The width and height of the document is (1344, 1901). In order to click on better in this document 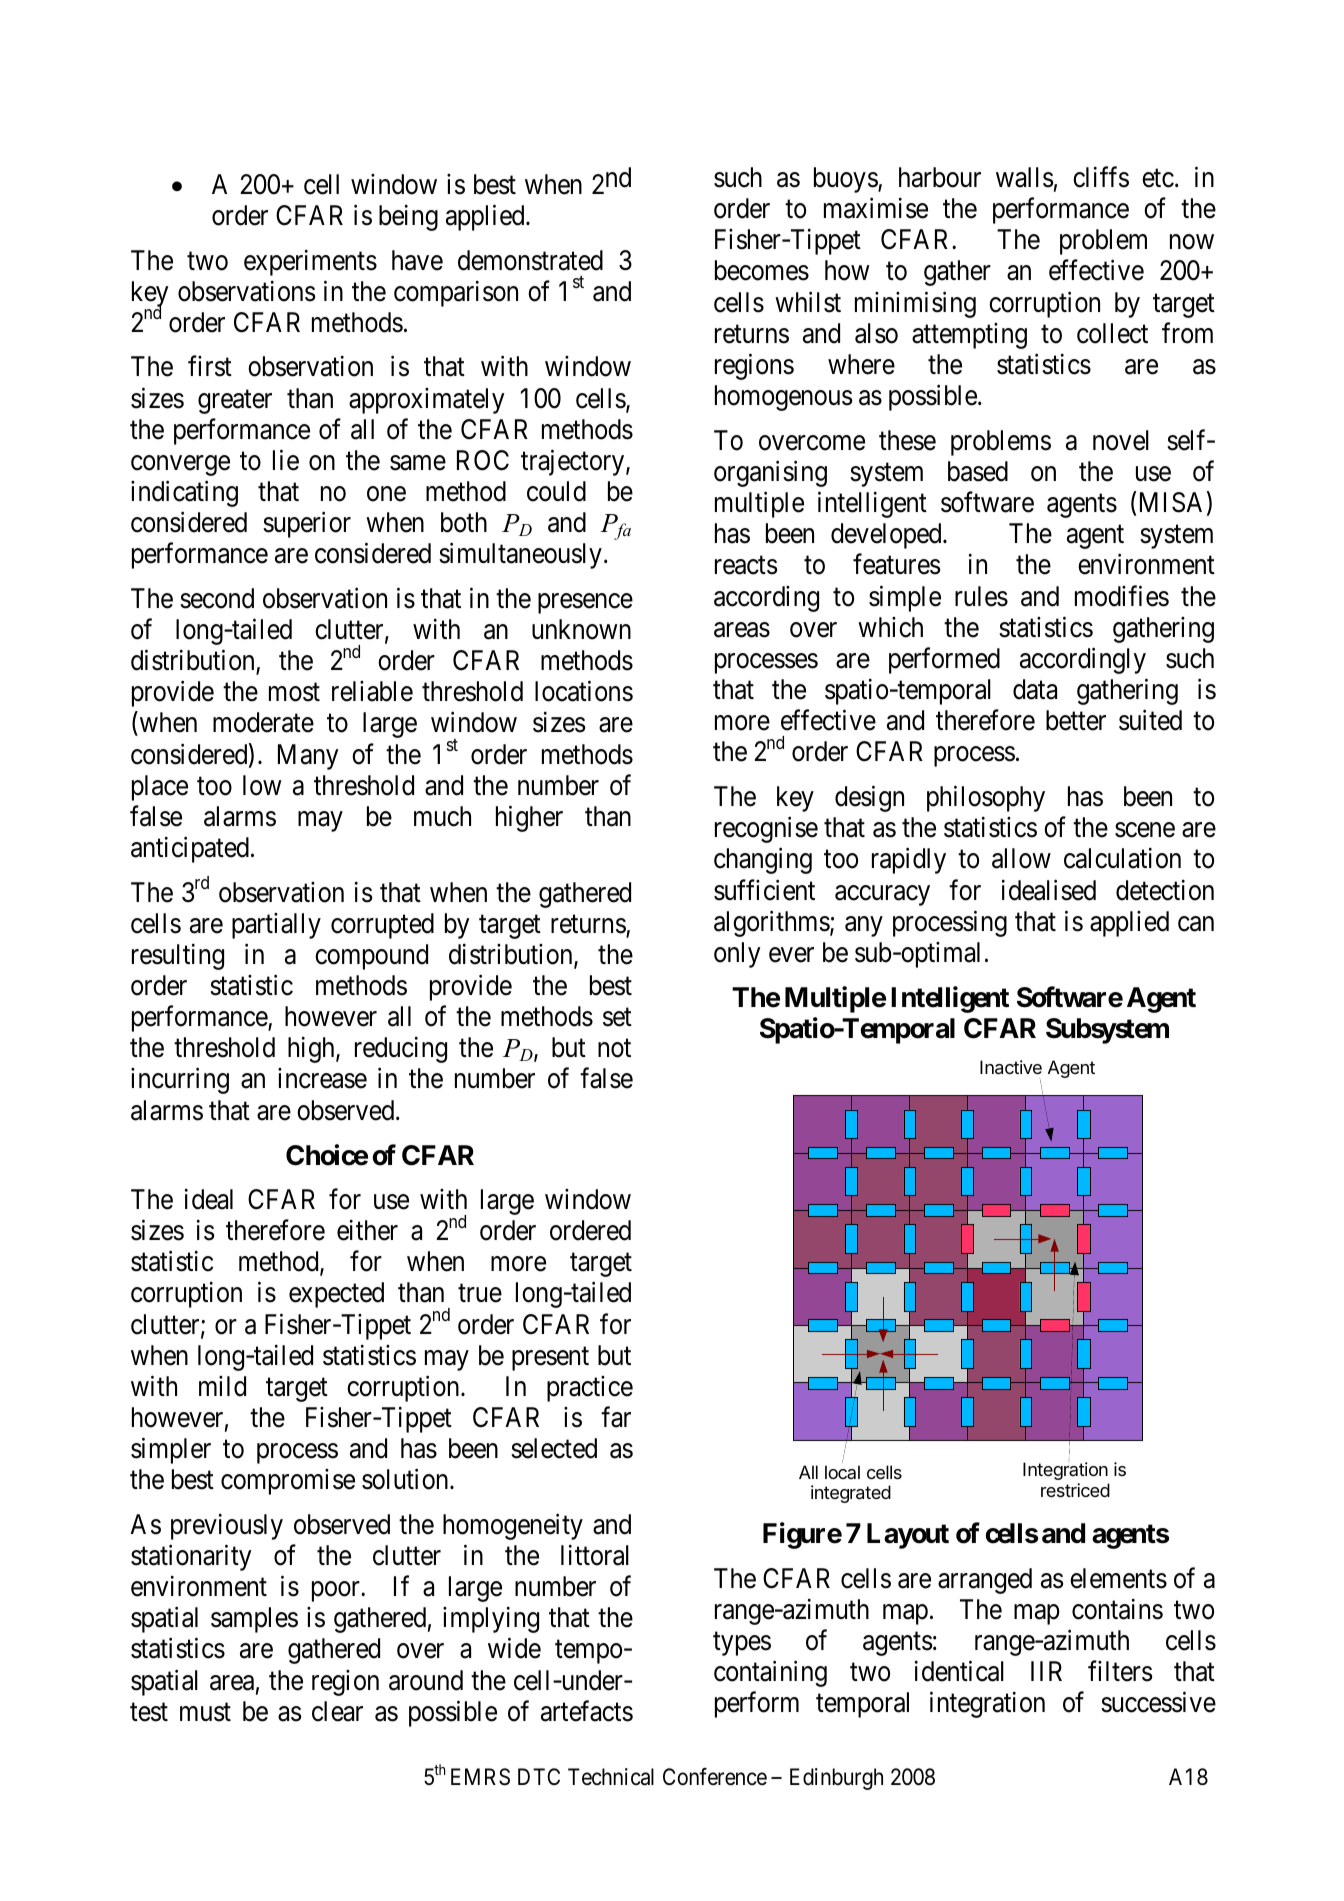, I will do `click(1076, 720)`.
